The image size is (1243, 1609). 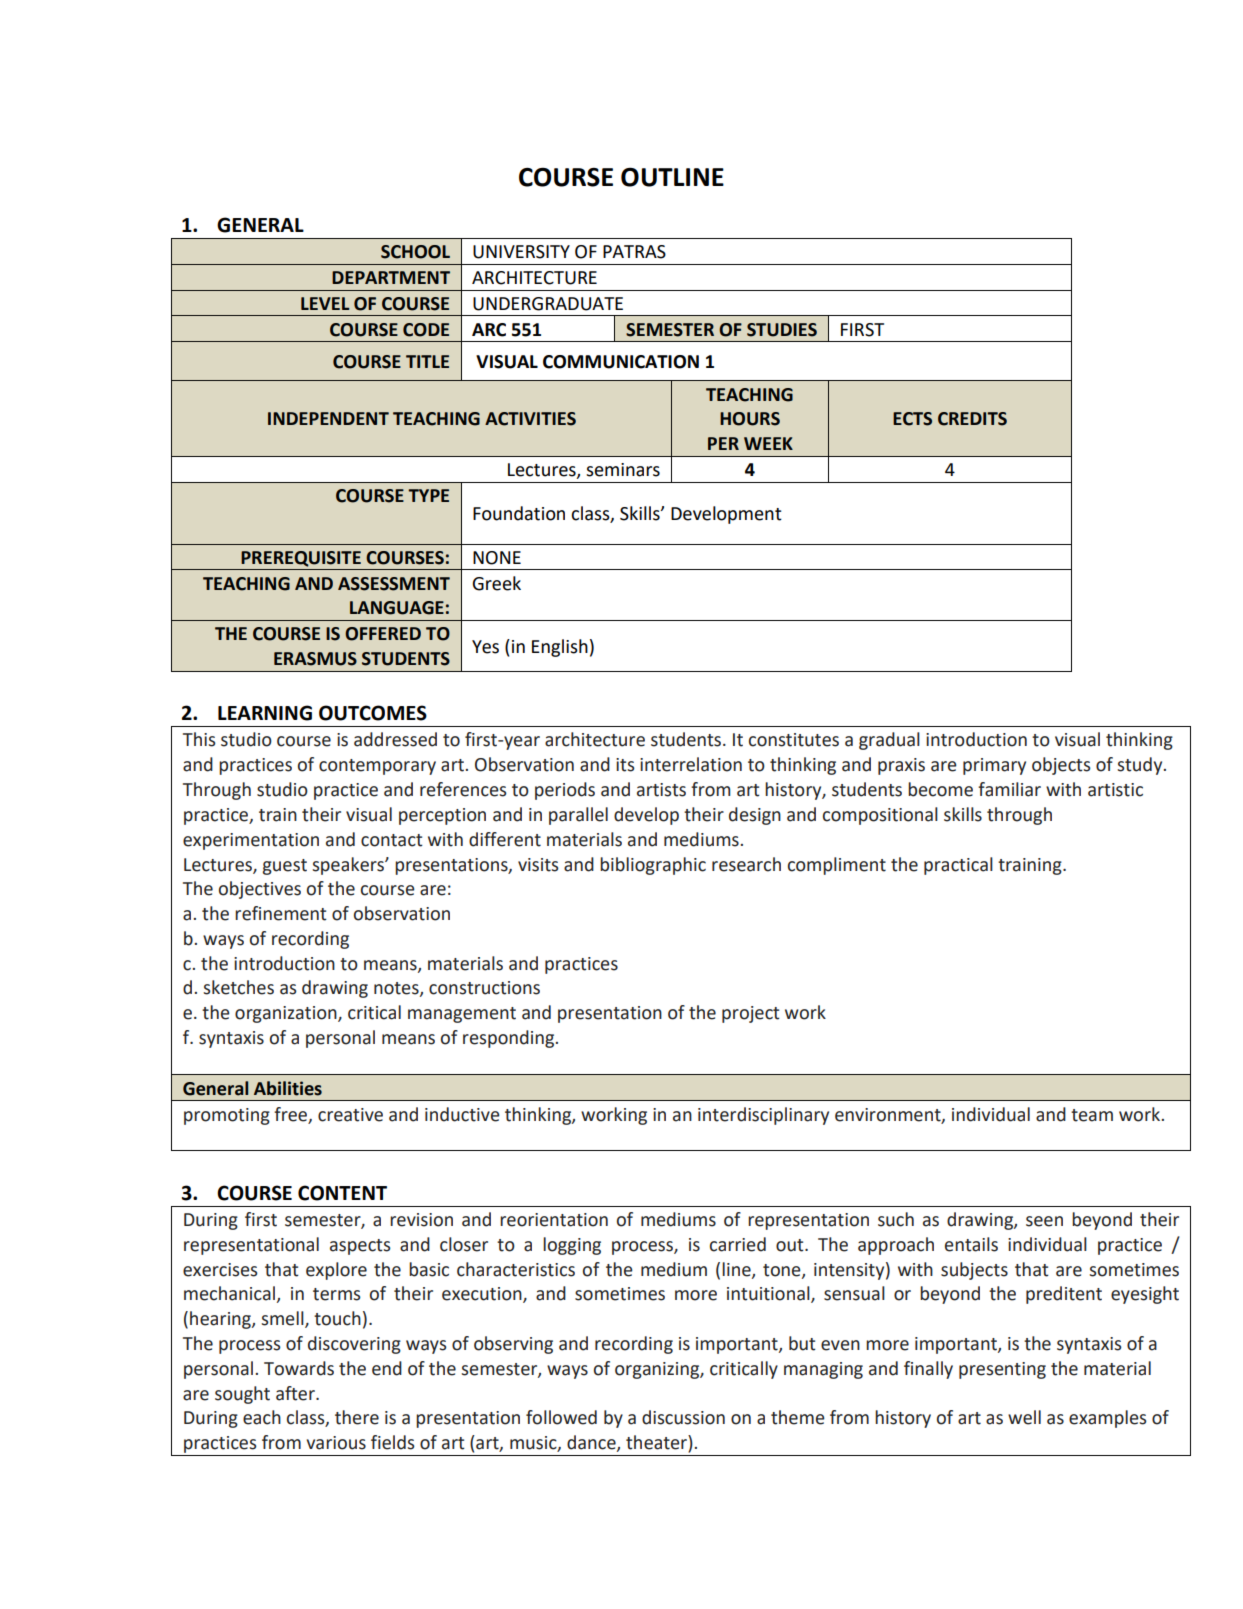 What do you see at coordinates (653, 866) in the screenshot?
I see `bibliographic` at bounding box center [653, 866].
